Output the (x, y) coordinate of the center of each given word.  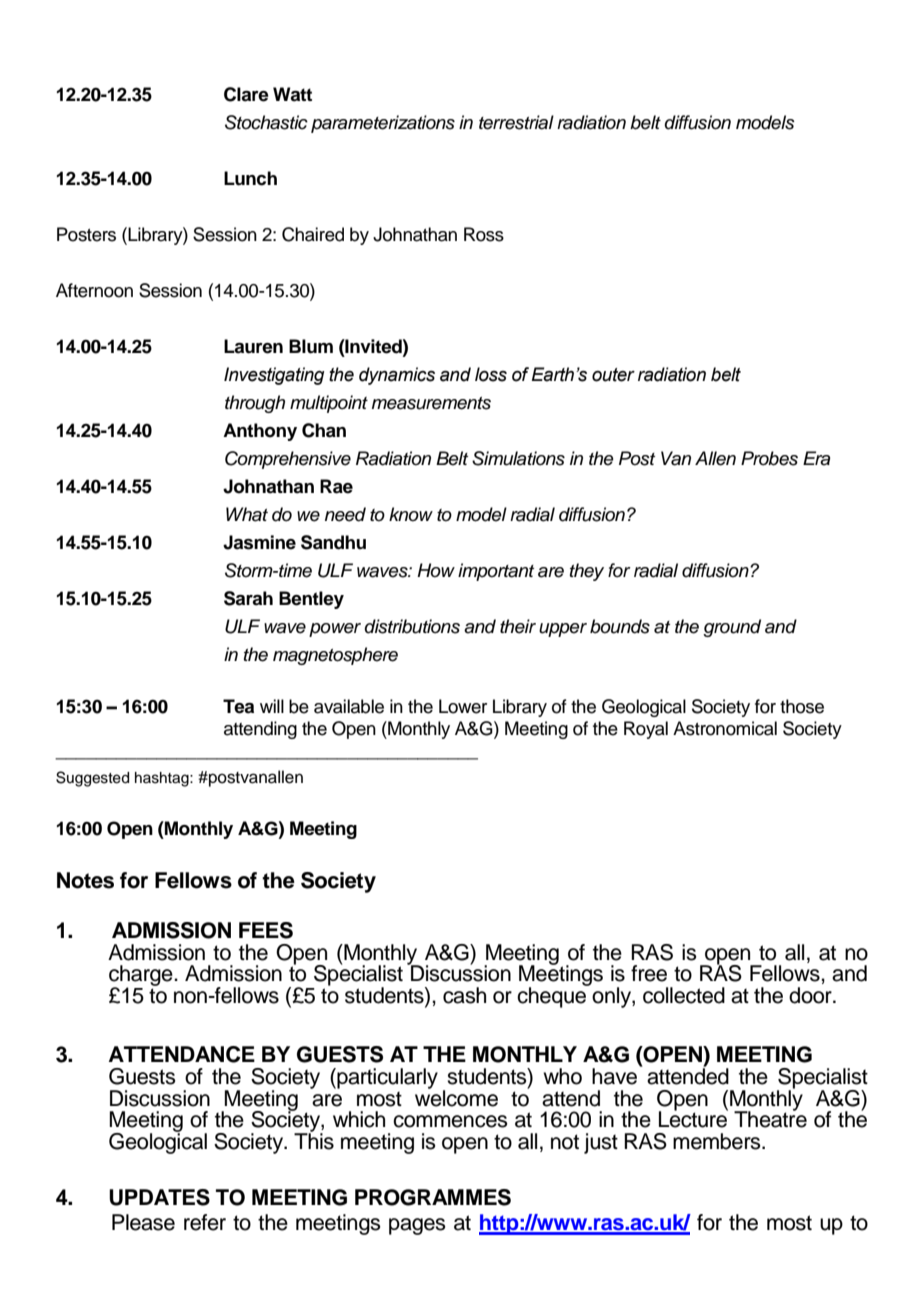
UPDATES (159, 1197)
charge (142, 976)
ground (732, 628)
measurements (431, 403)
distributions (412, 626)
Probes (769, 458)
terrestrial (516, 122)
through (255, 404)
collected (684, 995)
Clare (246, 94)
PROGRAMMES (433, 1197)
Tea (238, 706)
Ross (484, 234)
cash (464, 995)
